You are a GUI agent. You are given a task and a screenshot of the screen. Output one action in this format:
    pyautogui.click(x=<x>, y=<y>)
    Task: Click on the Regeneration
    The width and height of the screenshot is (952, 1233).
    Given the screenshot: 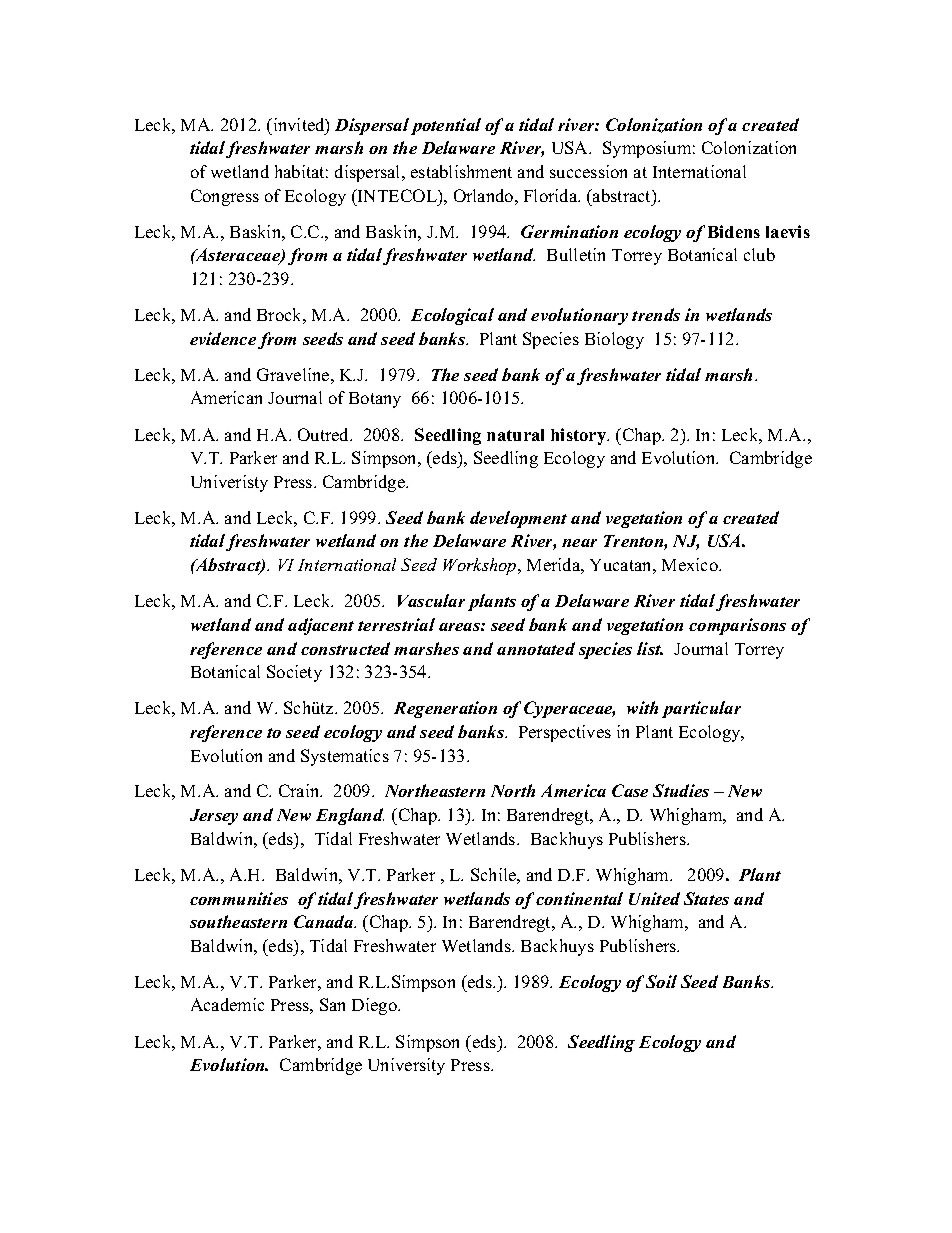 What is the action you would take?
    pyautogui.click(x=445, y=709)
